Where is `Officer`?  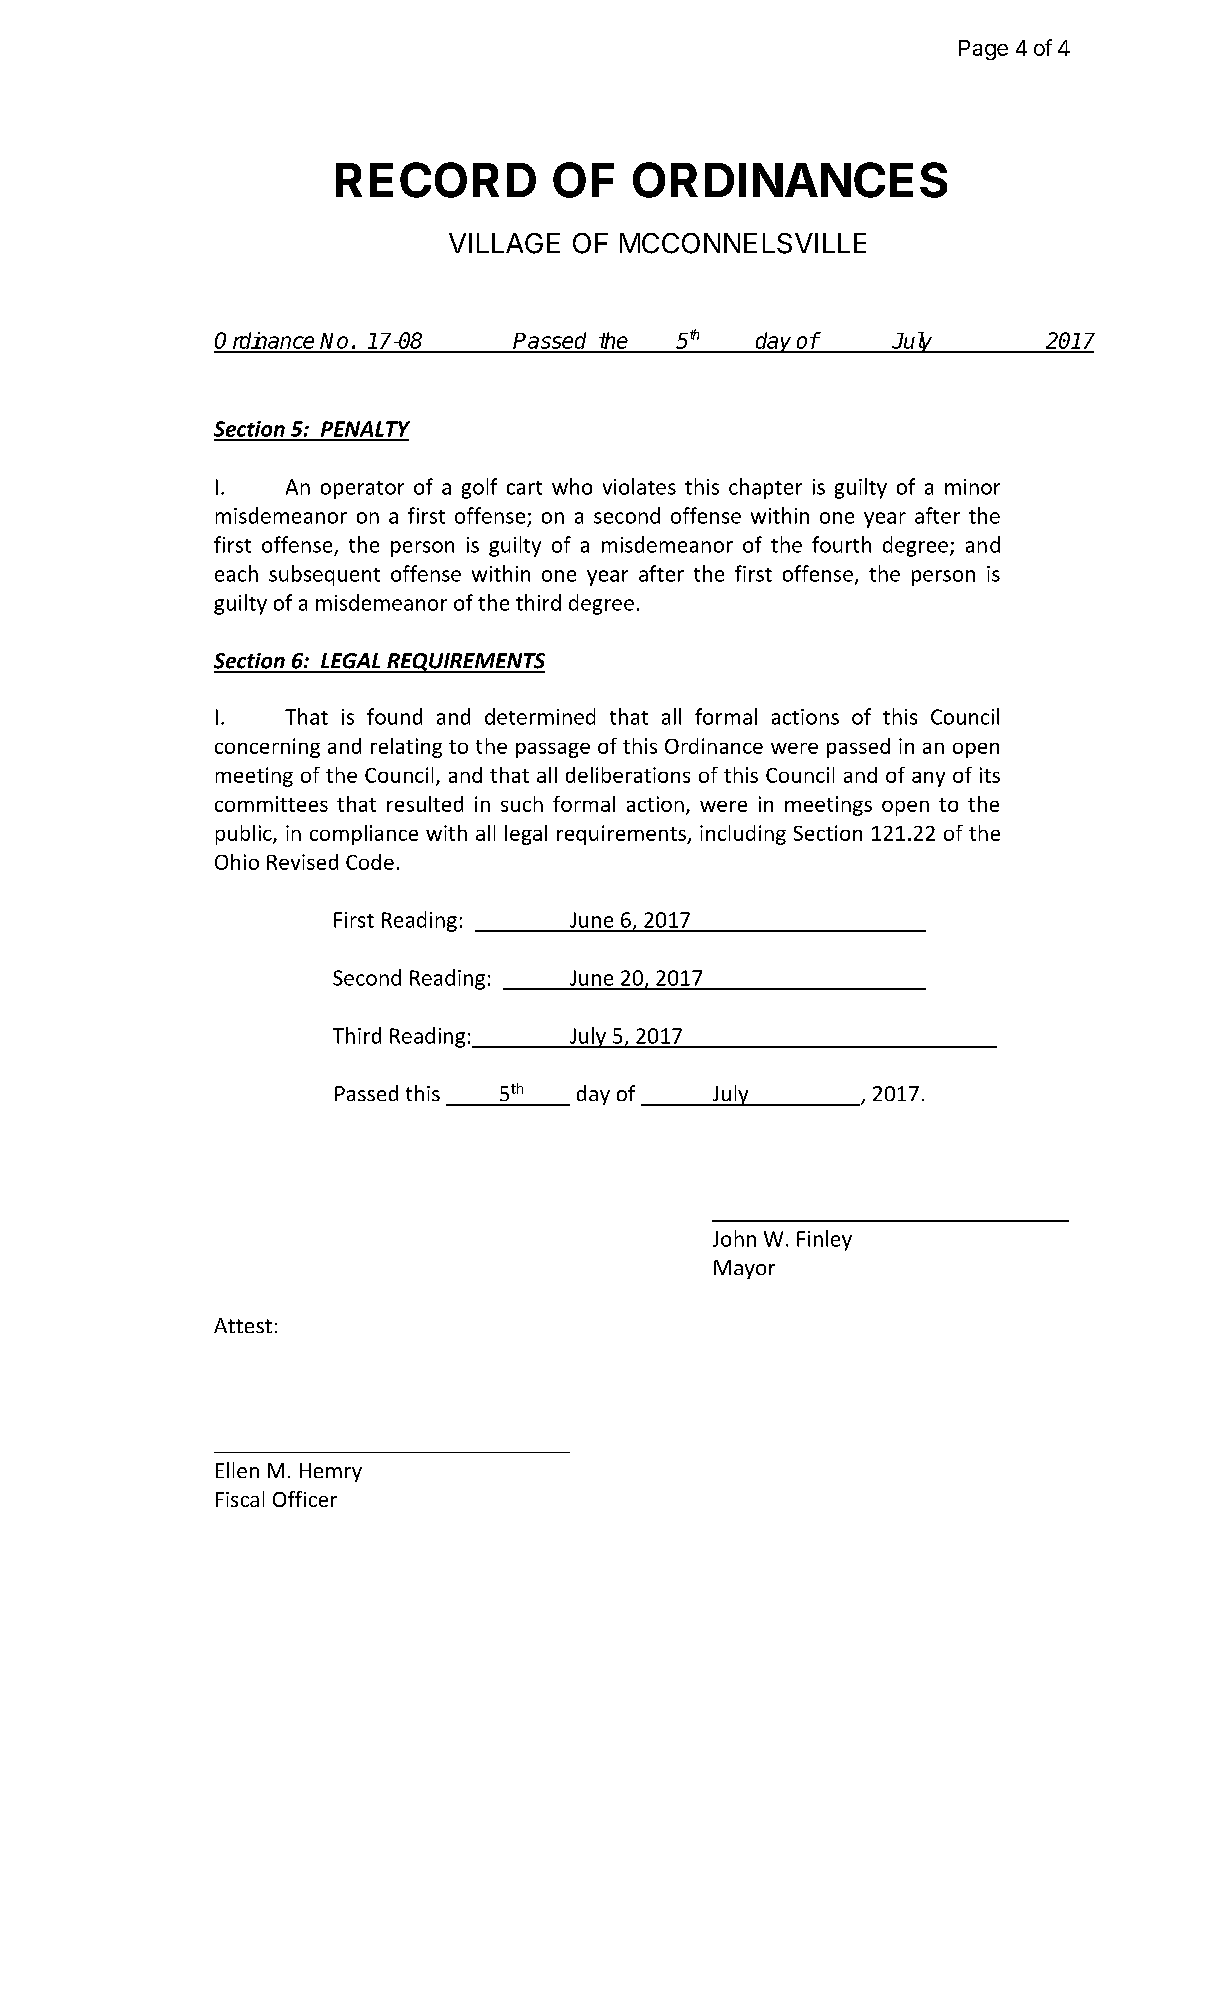 Officer is located at coordinates (305, 1499).
